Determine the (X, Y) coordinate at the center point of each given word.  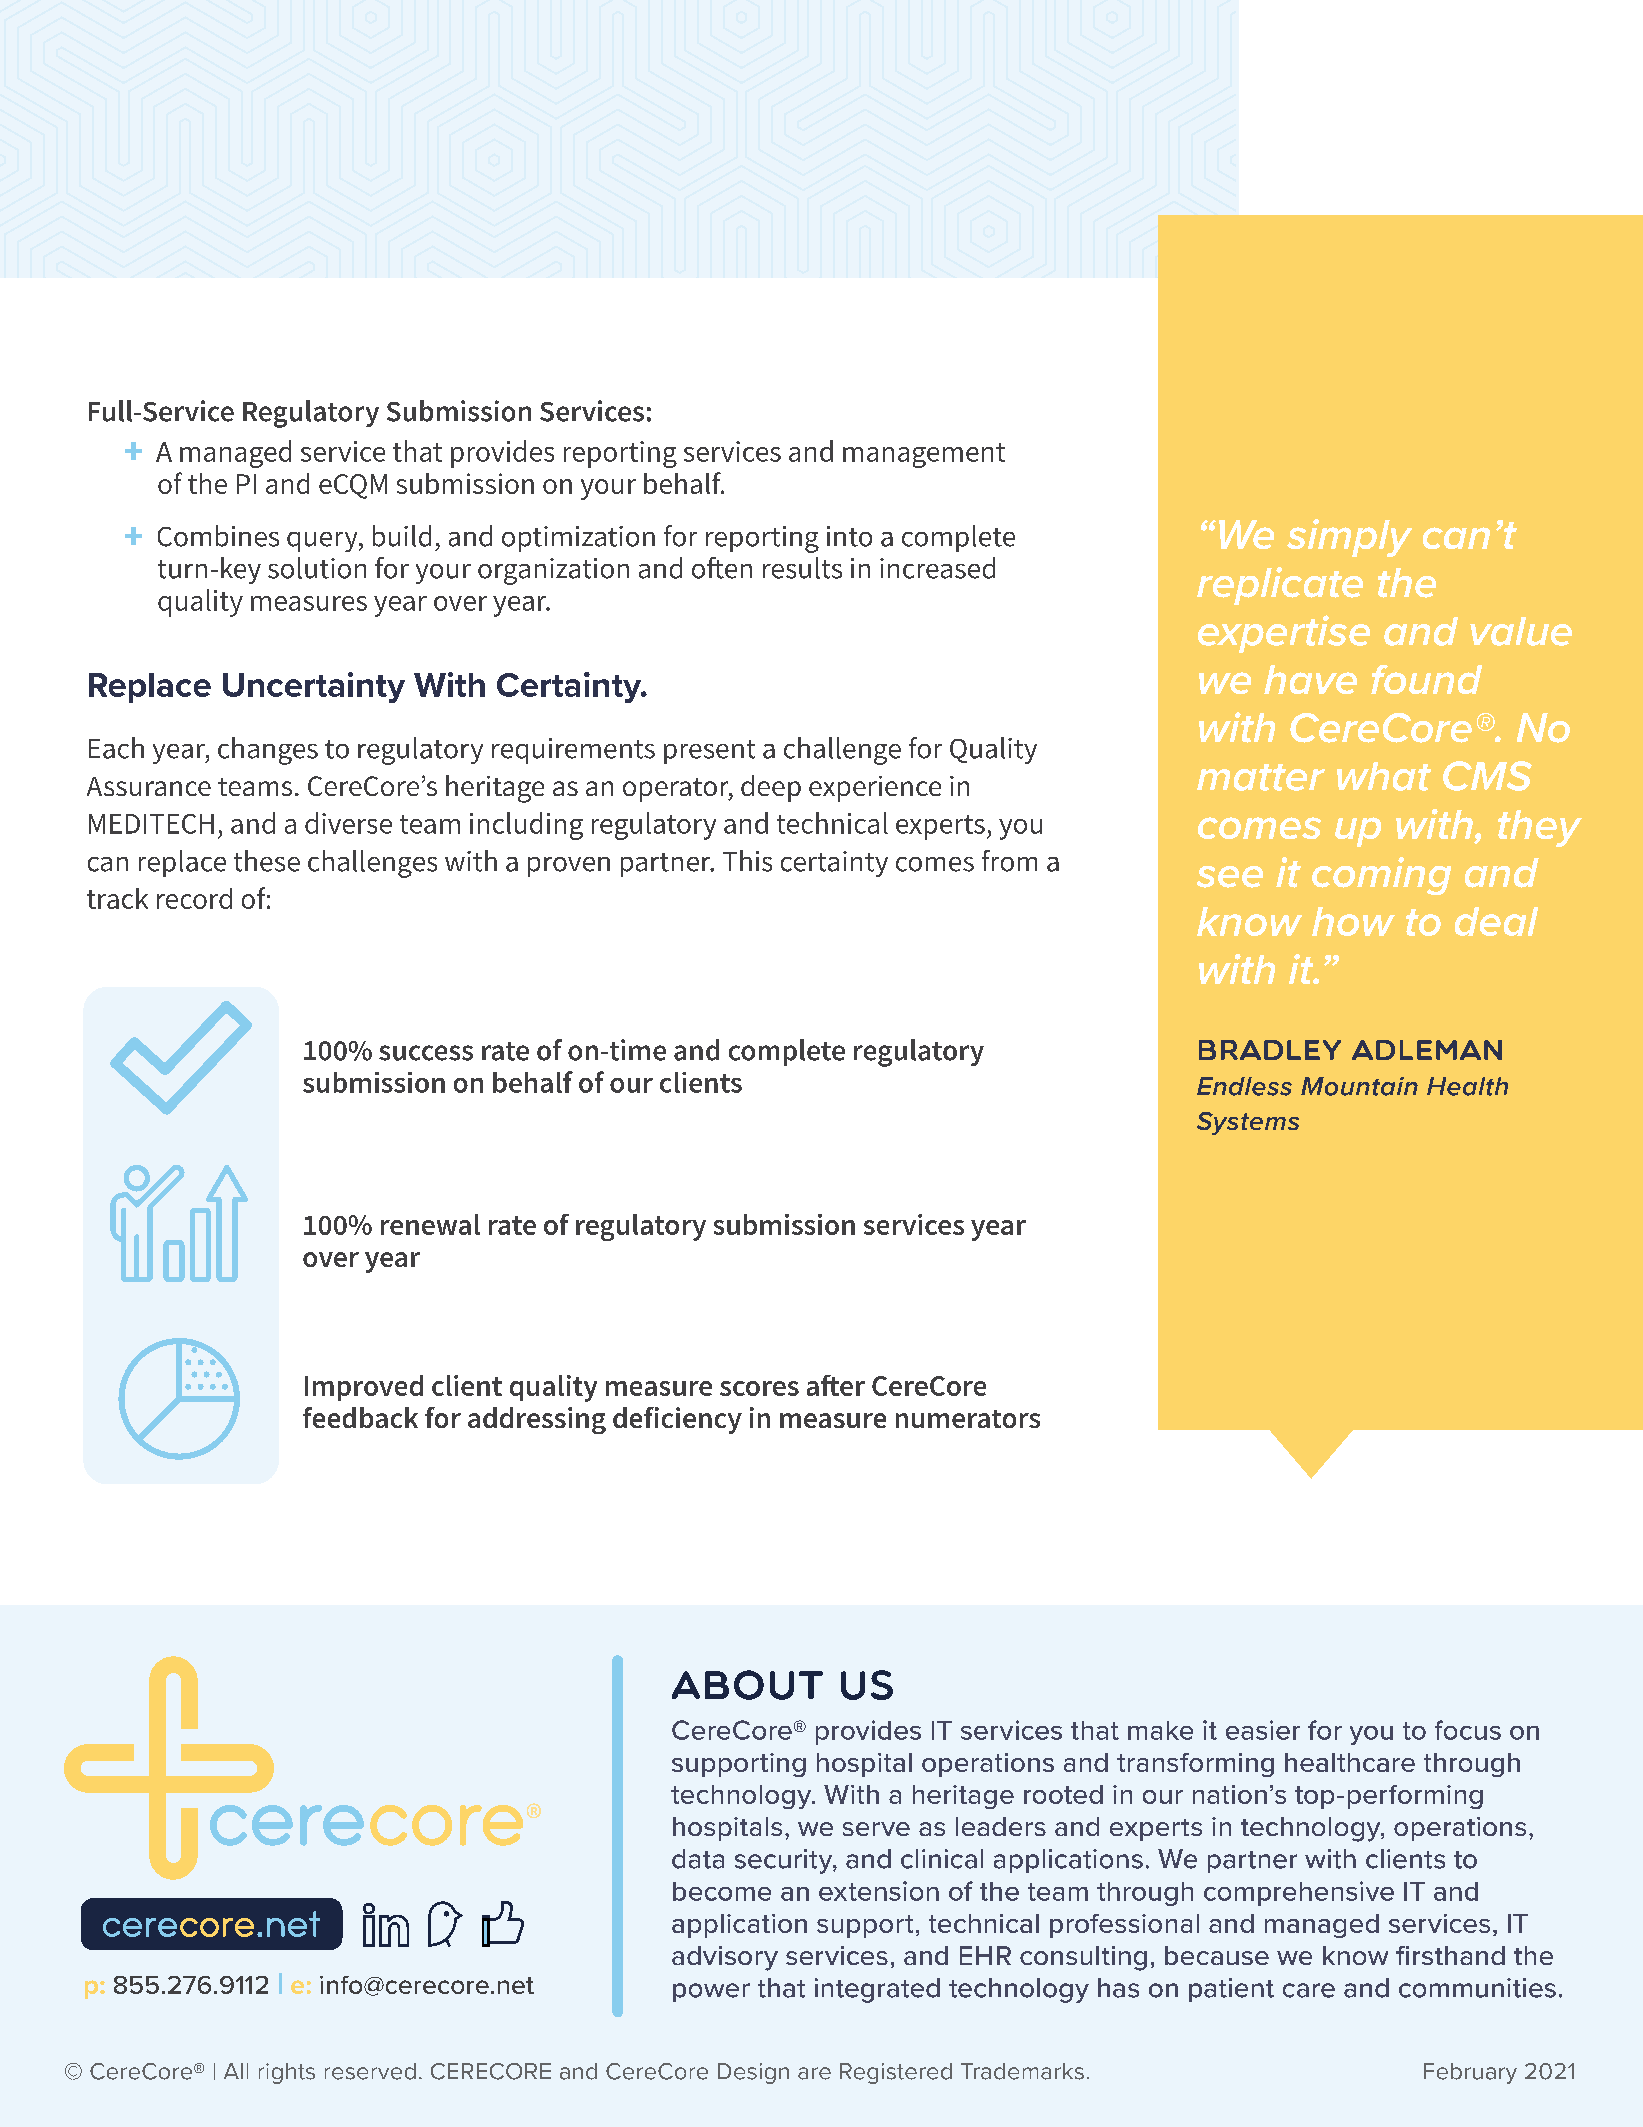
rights (287, 2073)
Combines (218, 536)
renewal (430, 1224)
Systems (1248, 1123)
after (836, 1385)
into (849, 536)
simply (1349, 538)
